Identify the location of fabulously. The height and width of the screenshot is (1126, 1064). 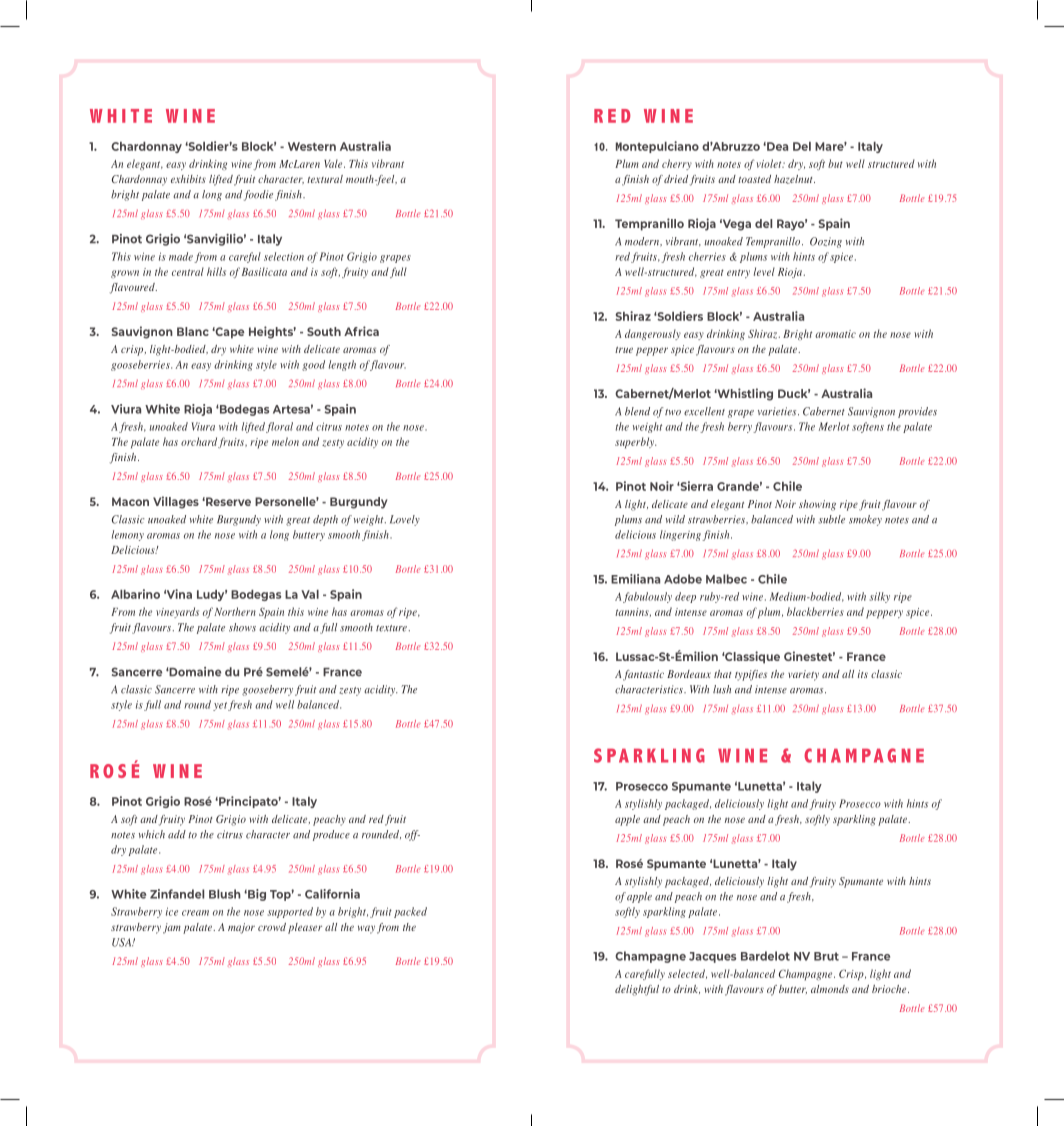
(647, 597).
